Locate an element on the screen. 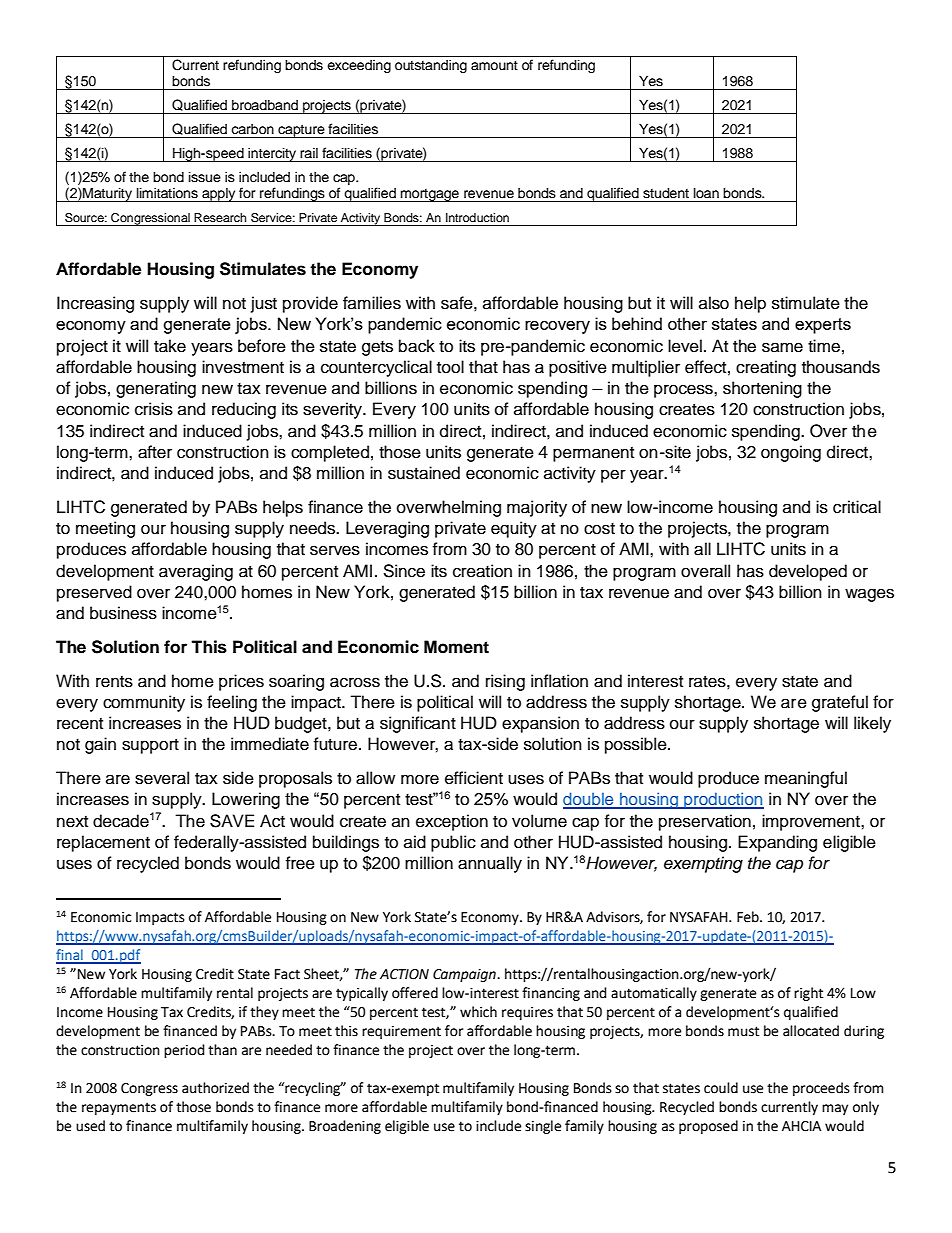 Image resolution: width=952 pixels, height=1233 pixels. developed is located at coordinates (808, 572).
